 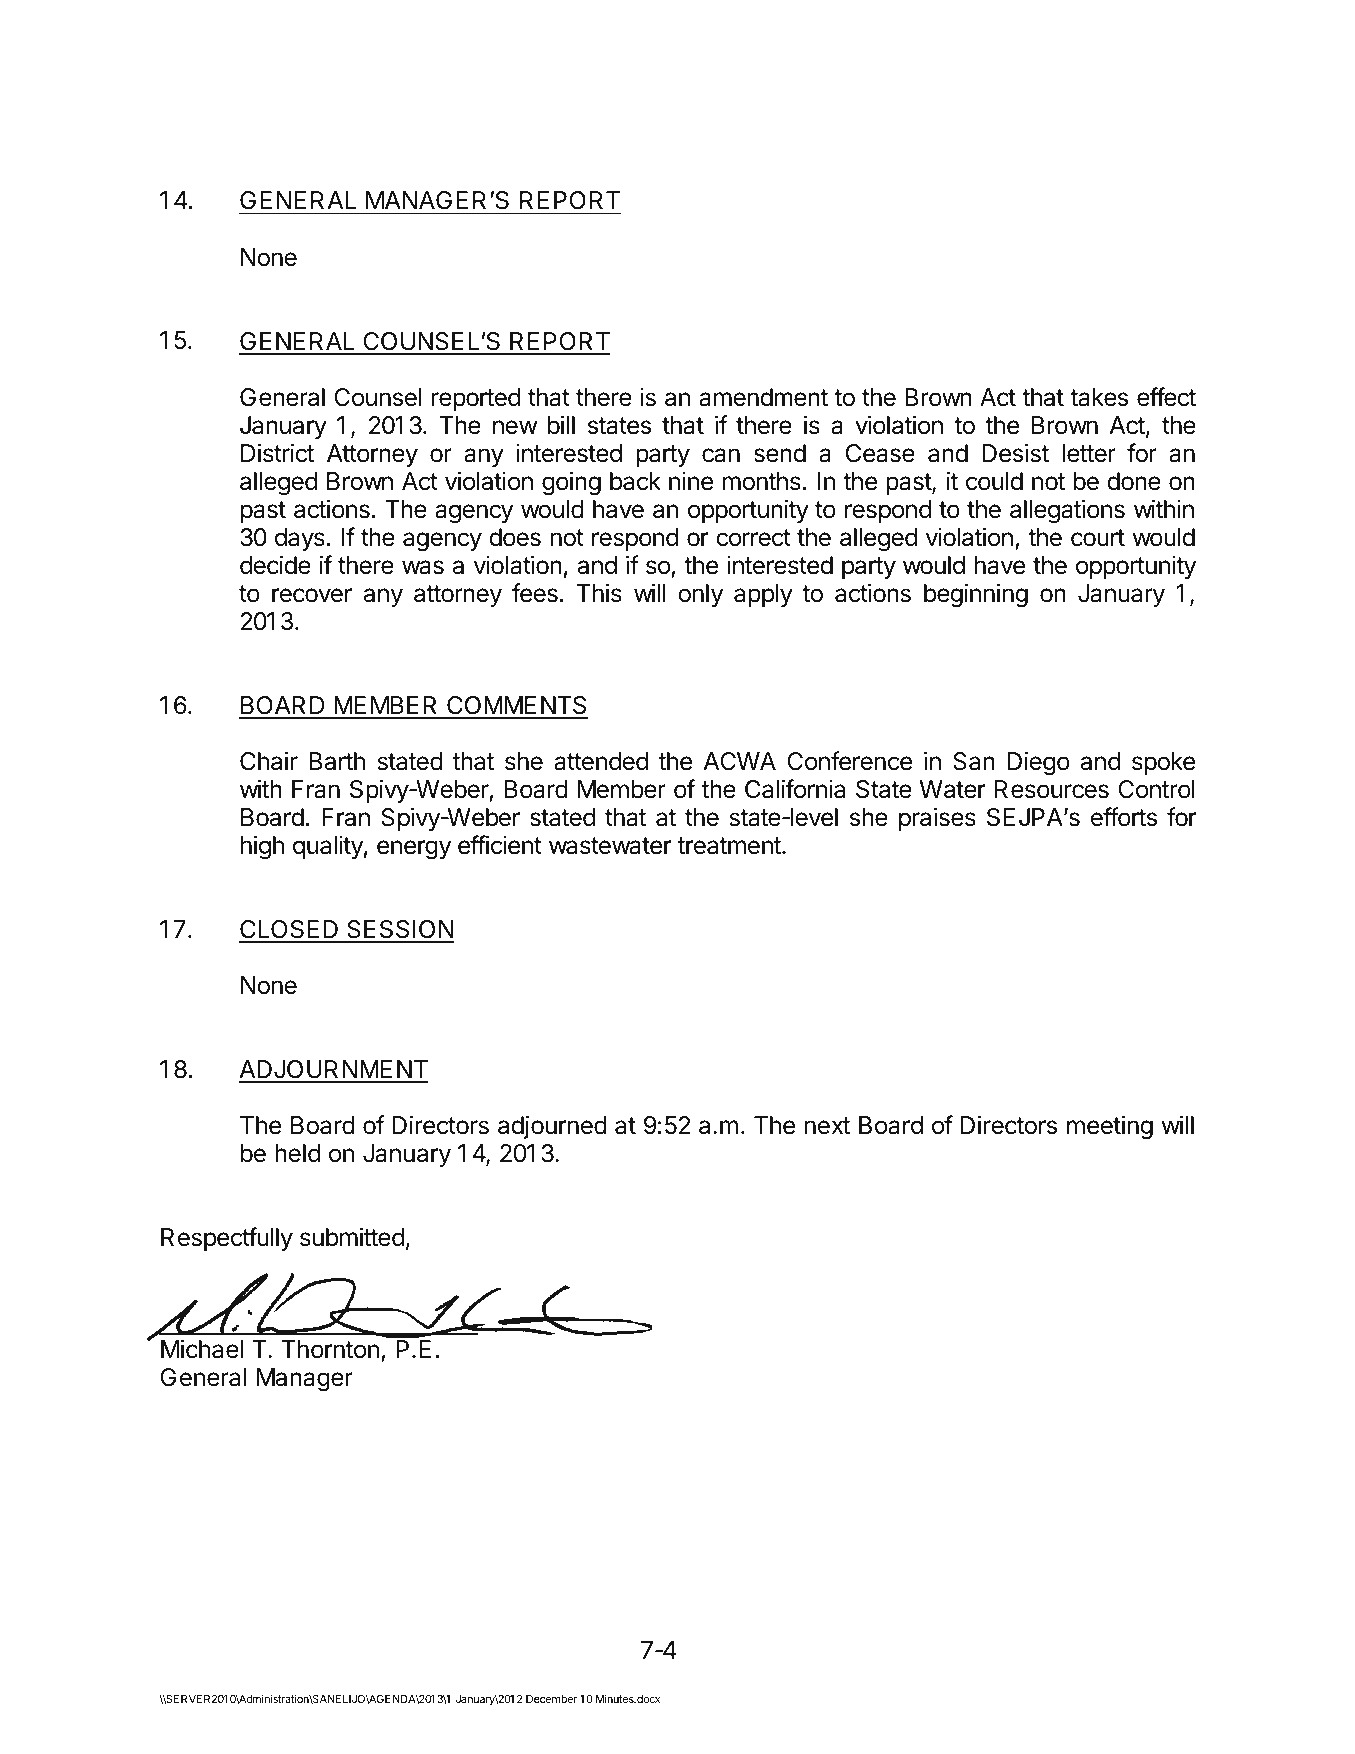 What do you see at coordinates (730, 846) in the screenshot?
I see `treatment` at bounding box center [730, 846].
